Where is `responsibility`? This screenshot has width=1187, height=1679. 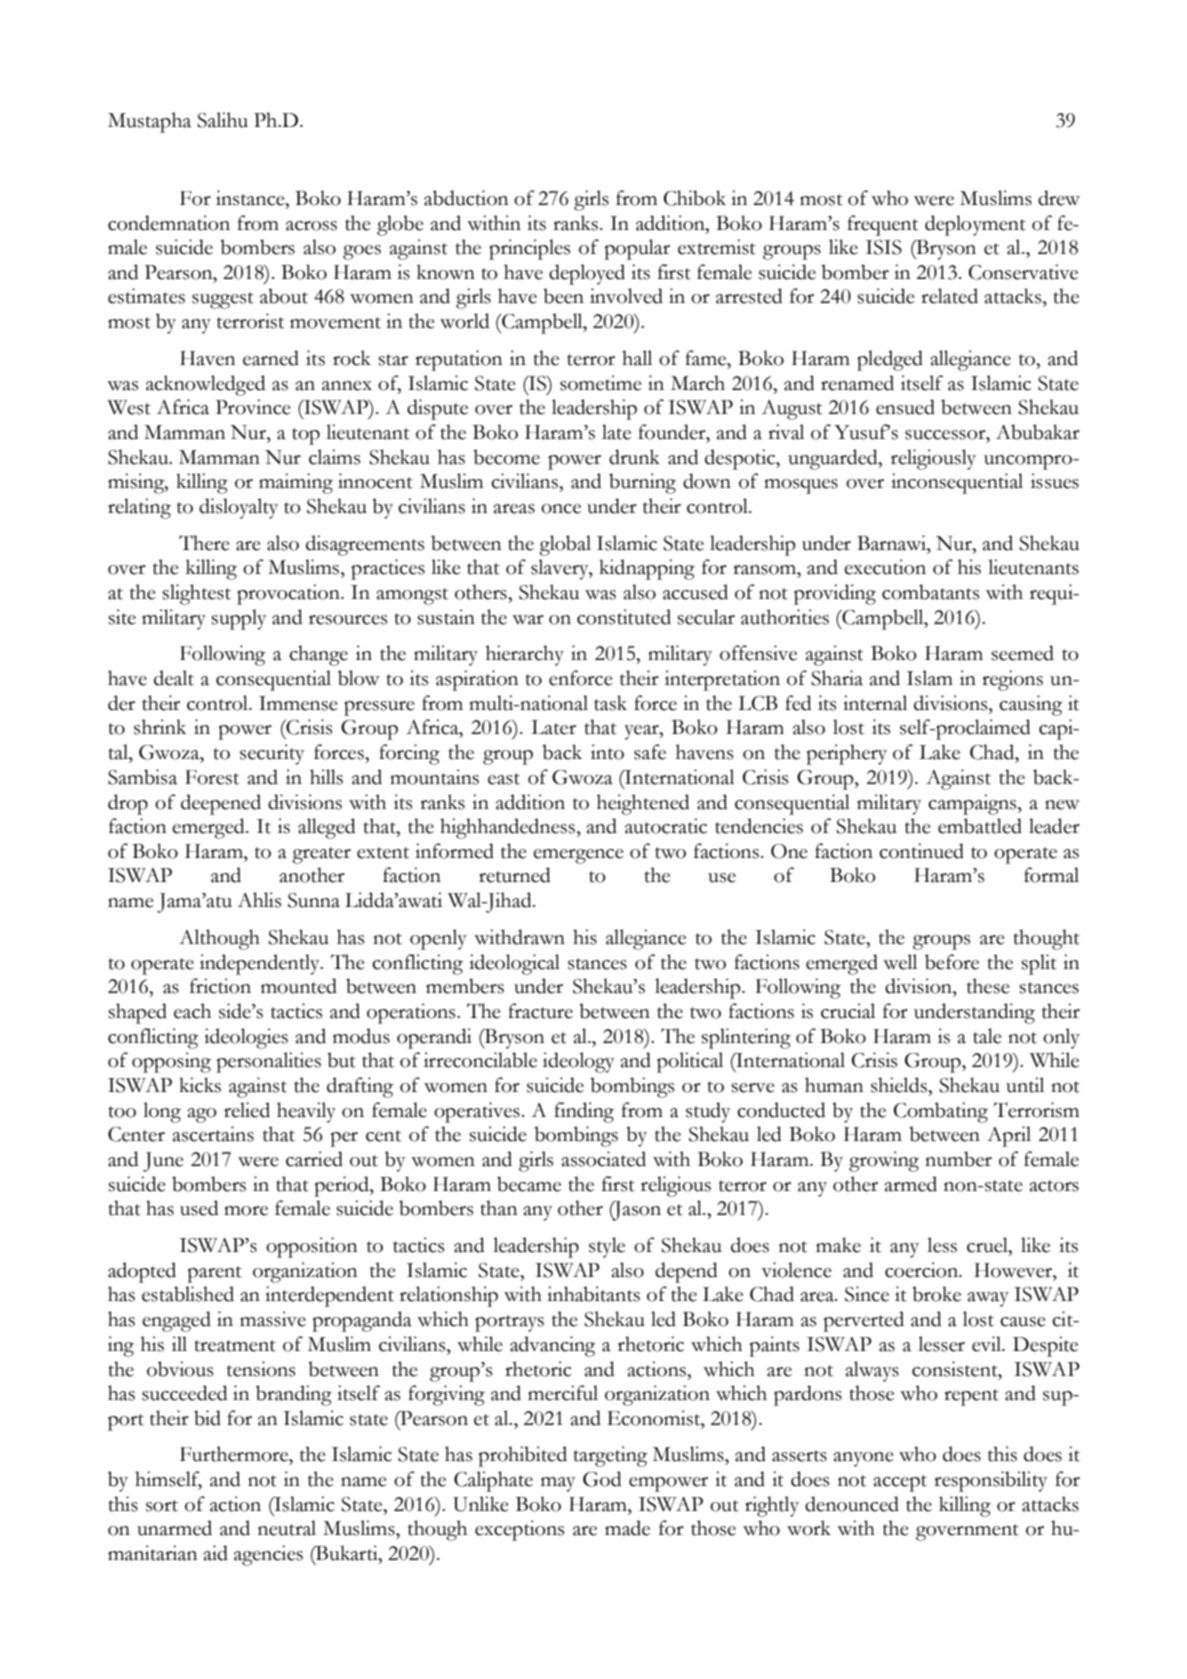 responsibility is located at coordinates (990, 1481).
